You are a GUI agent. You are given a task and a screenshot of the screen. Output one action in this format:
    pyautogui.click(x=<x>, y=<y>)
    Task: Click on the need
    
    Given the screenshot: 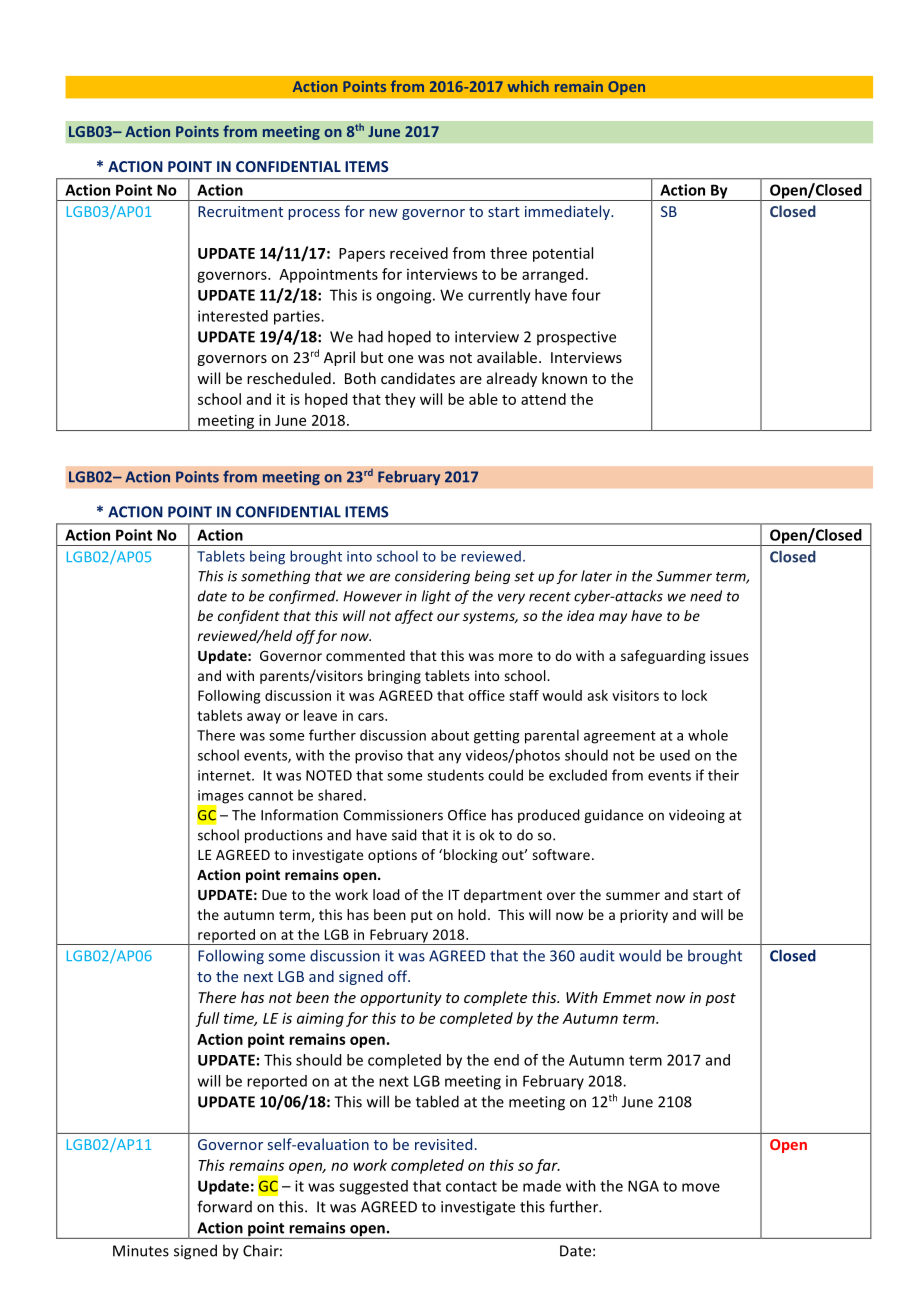 What is the action you would take?
    pyautogui.click(x=706, y=596)
